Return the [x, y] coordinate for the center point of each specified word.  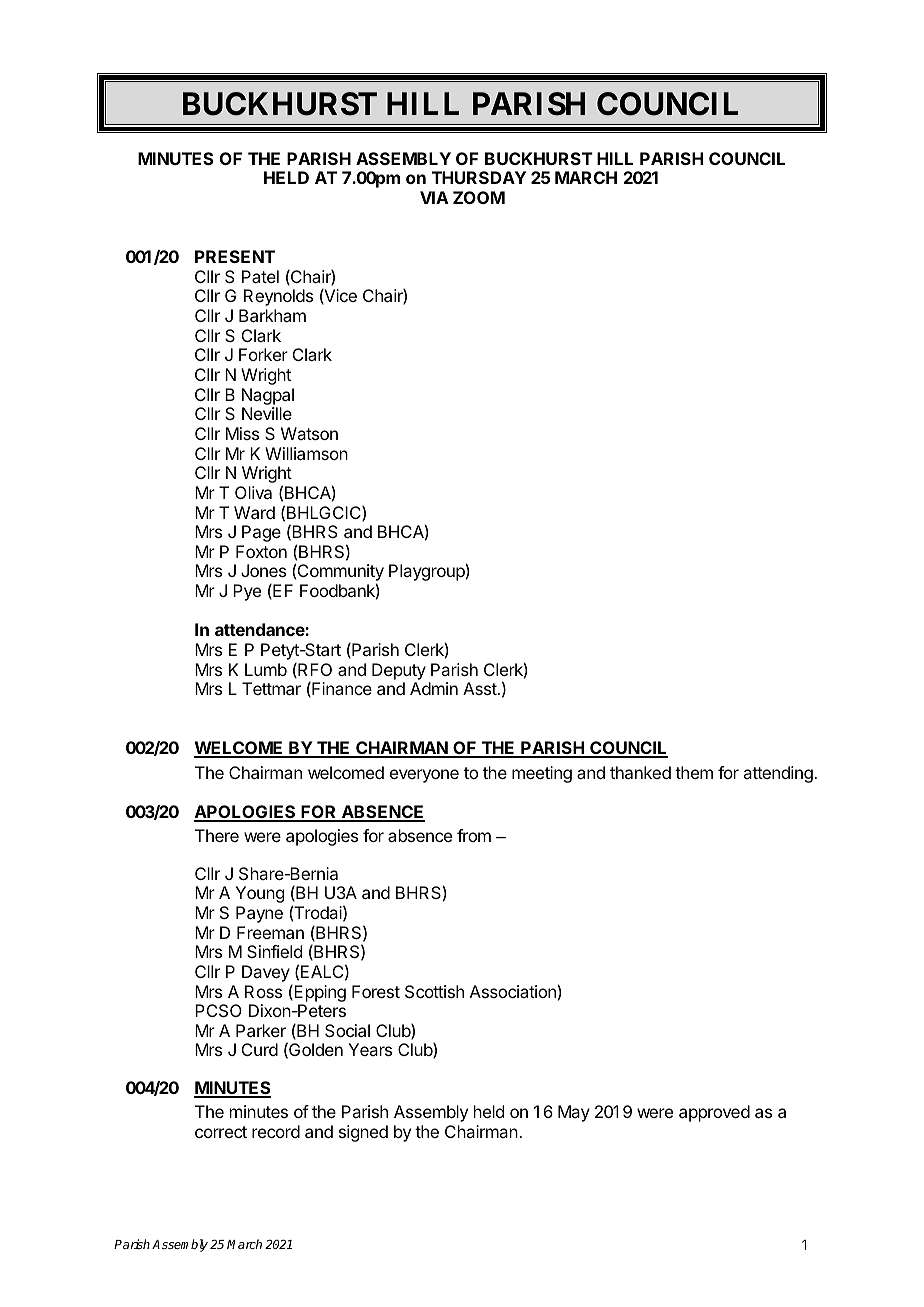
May [574, 1113]
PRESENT [235, 256]
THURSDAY [479, 177]
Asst [480, 688]
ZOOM [479, 197]
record [276, 1131]
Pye [247, 592]
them [694, 772]
